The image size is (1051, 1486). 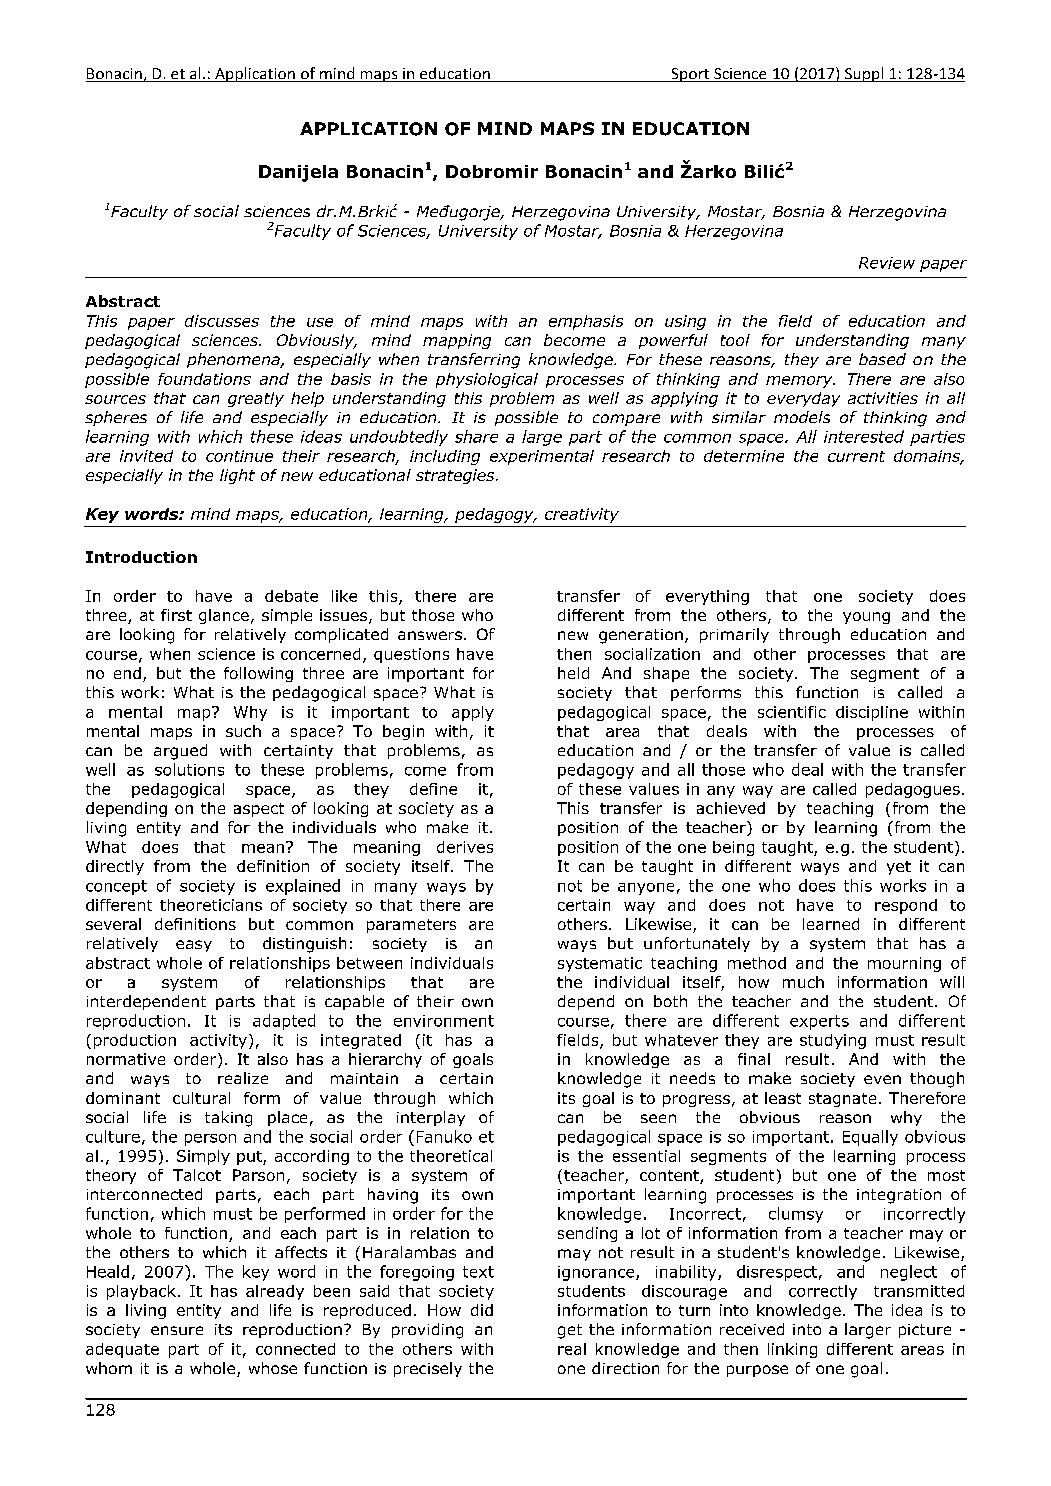 I want to click on such, so click(x=243, y=731).
